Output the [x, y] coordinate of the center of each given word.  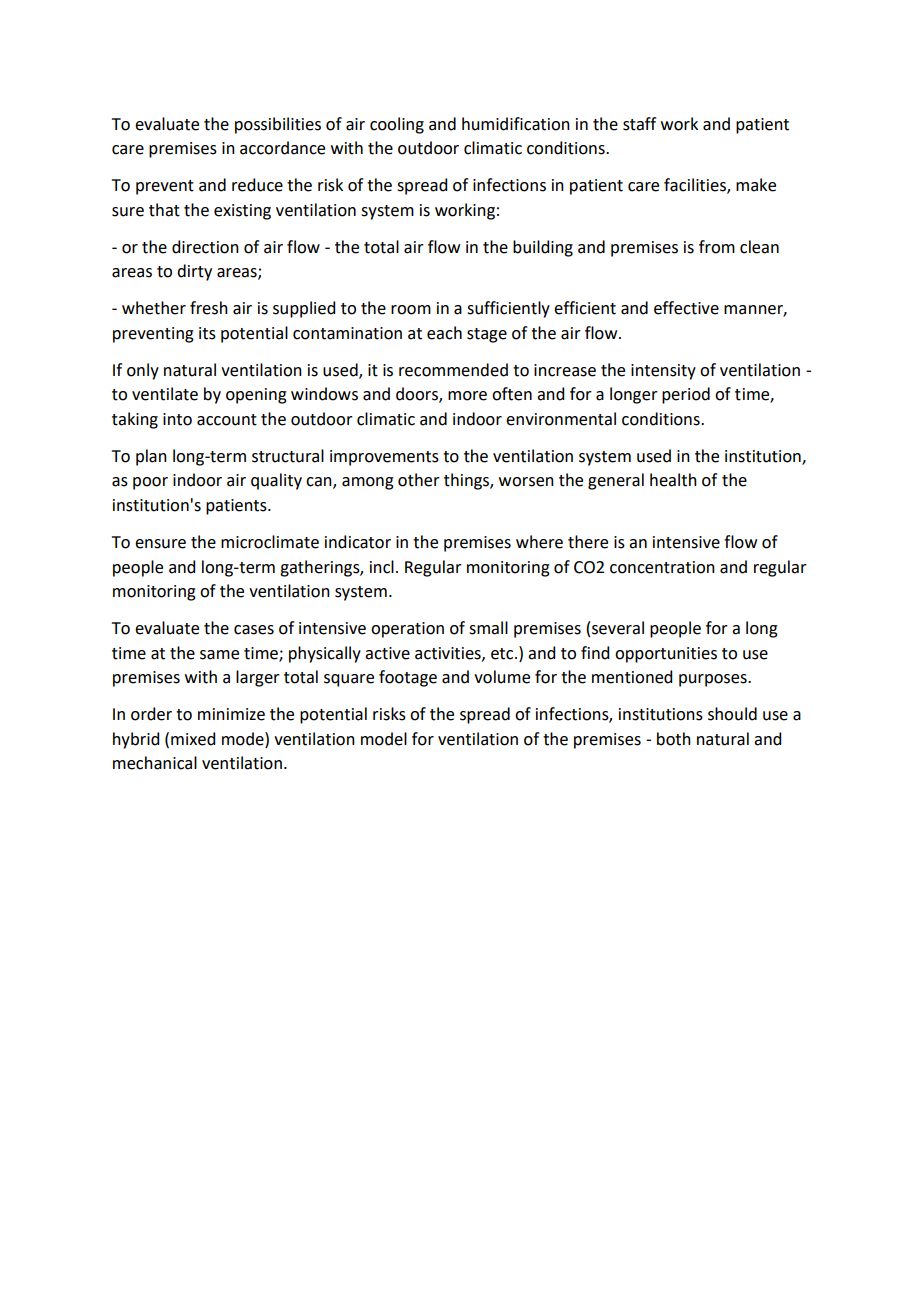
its [207, 333]
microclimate [270, 542]
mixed [193, 739]
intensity [663, 372]
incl [382, 567]
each [444, 333]
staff [639, 124]
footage [408, 678]
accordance [282, 148]
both [674, 739]
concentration [662, 567]
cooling [397, 125]
